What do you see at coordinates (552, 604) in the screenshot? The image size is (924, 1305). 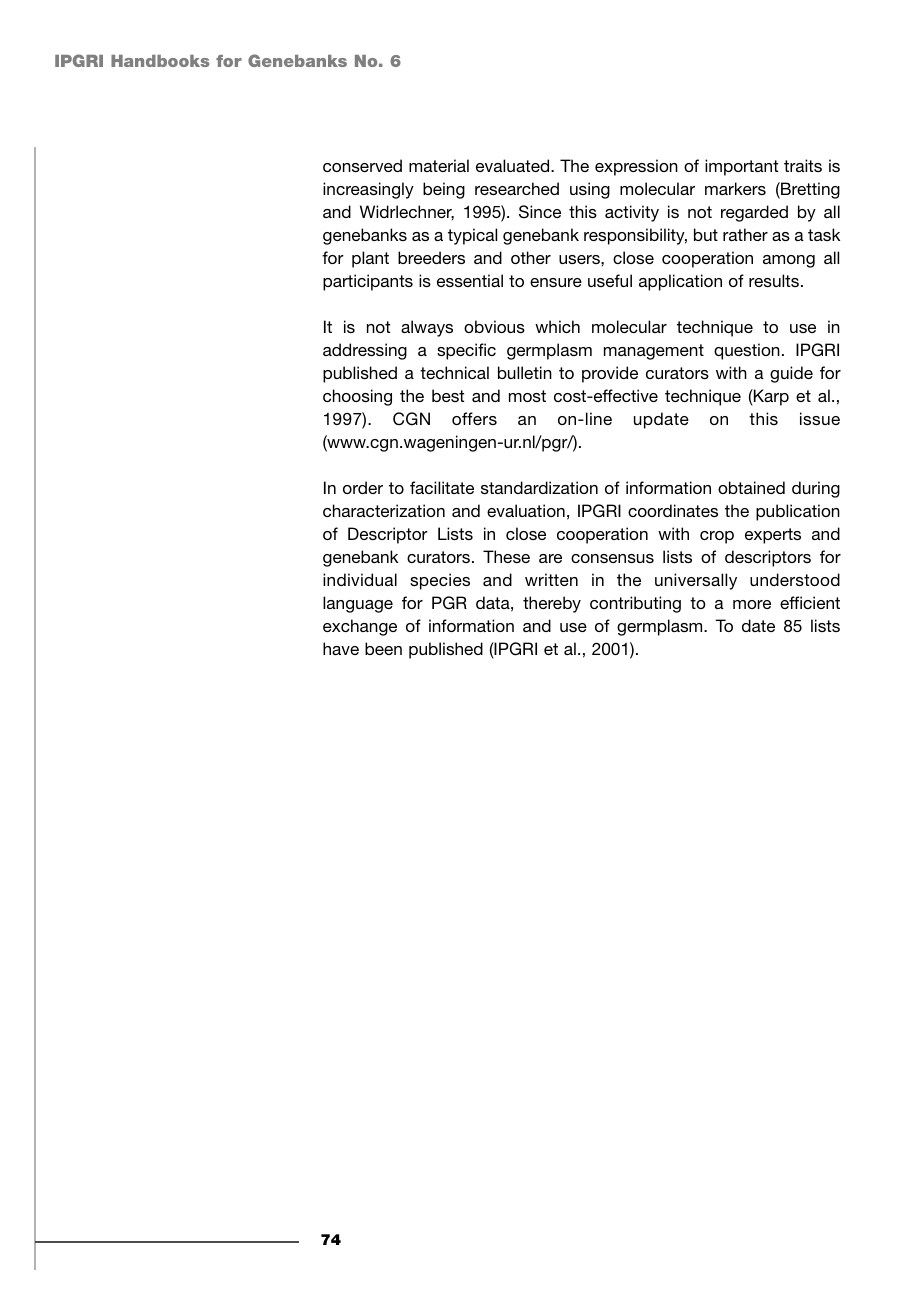 I see `thereby` at bounding box center [552, 604].
